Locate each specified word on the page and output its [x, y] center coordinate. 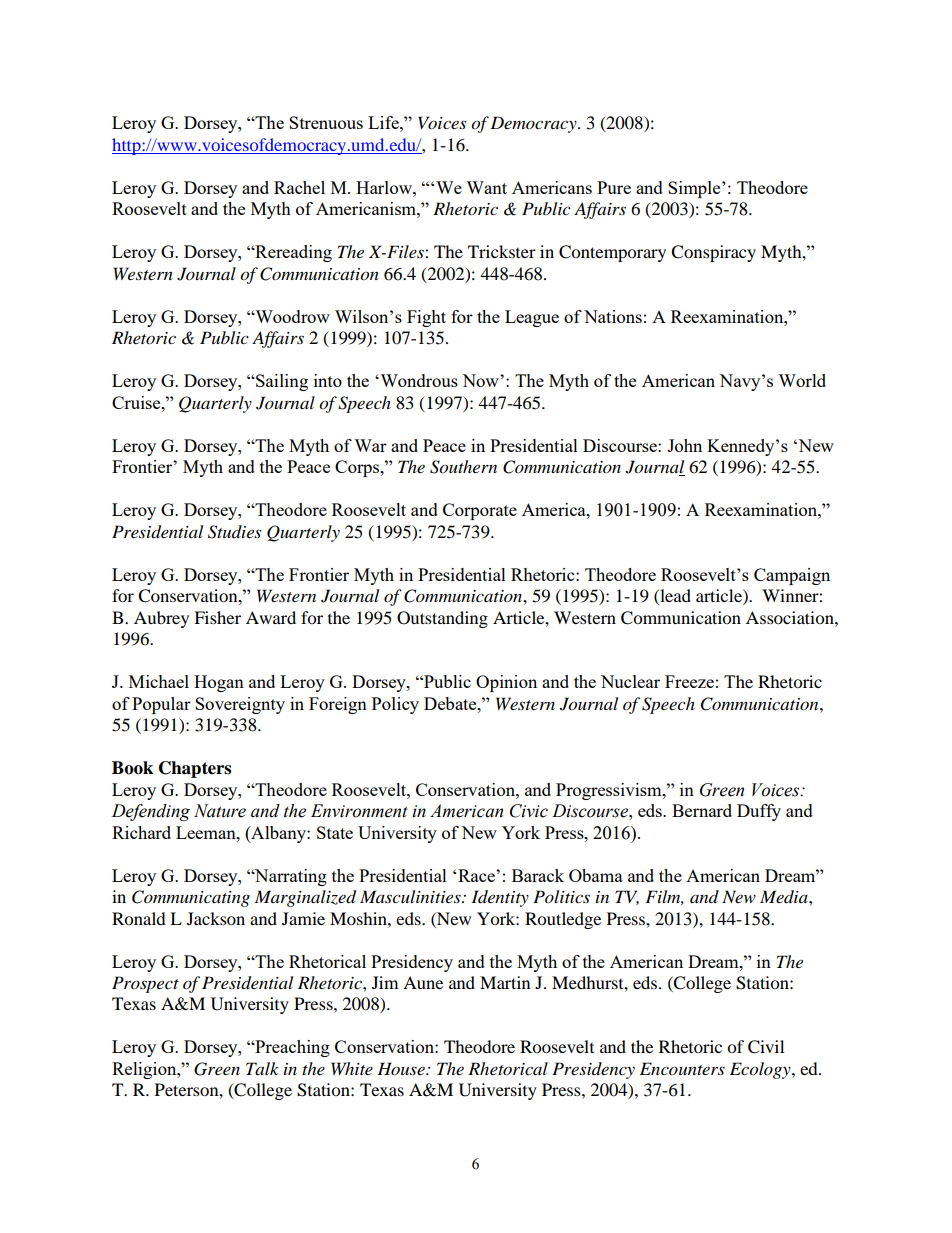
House [402, 1068]
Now [481, 380]
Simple [695, 189]
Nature [220, 811]
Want [486, 187]
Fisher [217, 617]
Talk [262, 1068]
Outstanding [442, 619]
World [802, 380]
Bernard [702, 810]
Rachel [299, 187]
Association [791, 617]
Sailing [281, 382]
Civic [529, 811]
